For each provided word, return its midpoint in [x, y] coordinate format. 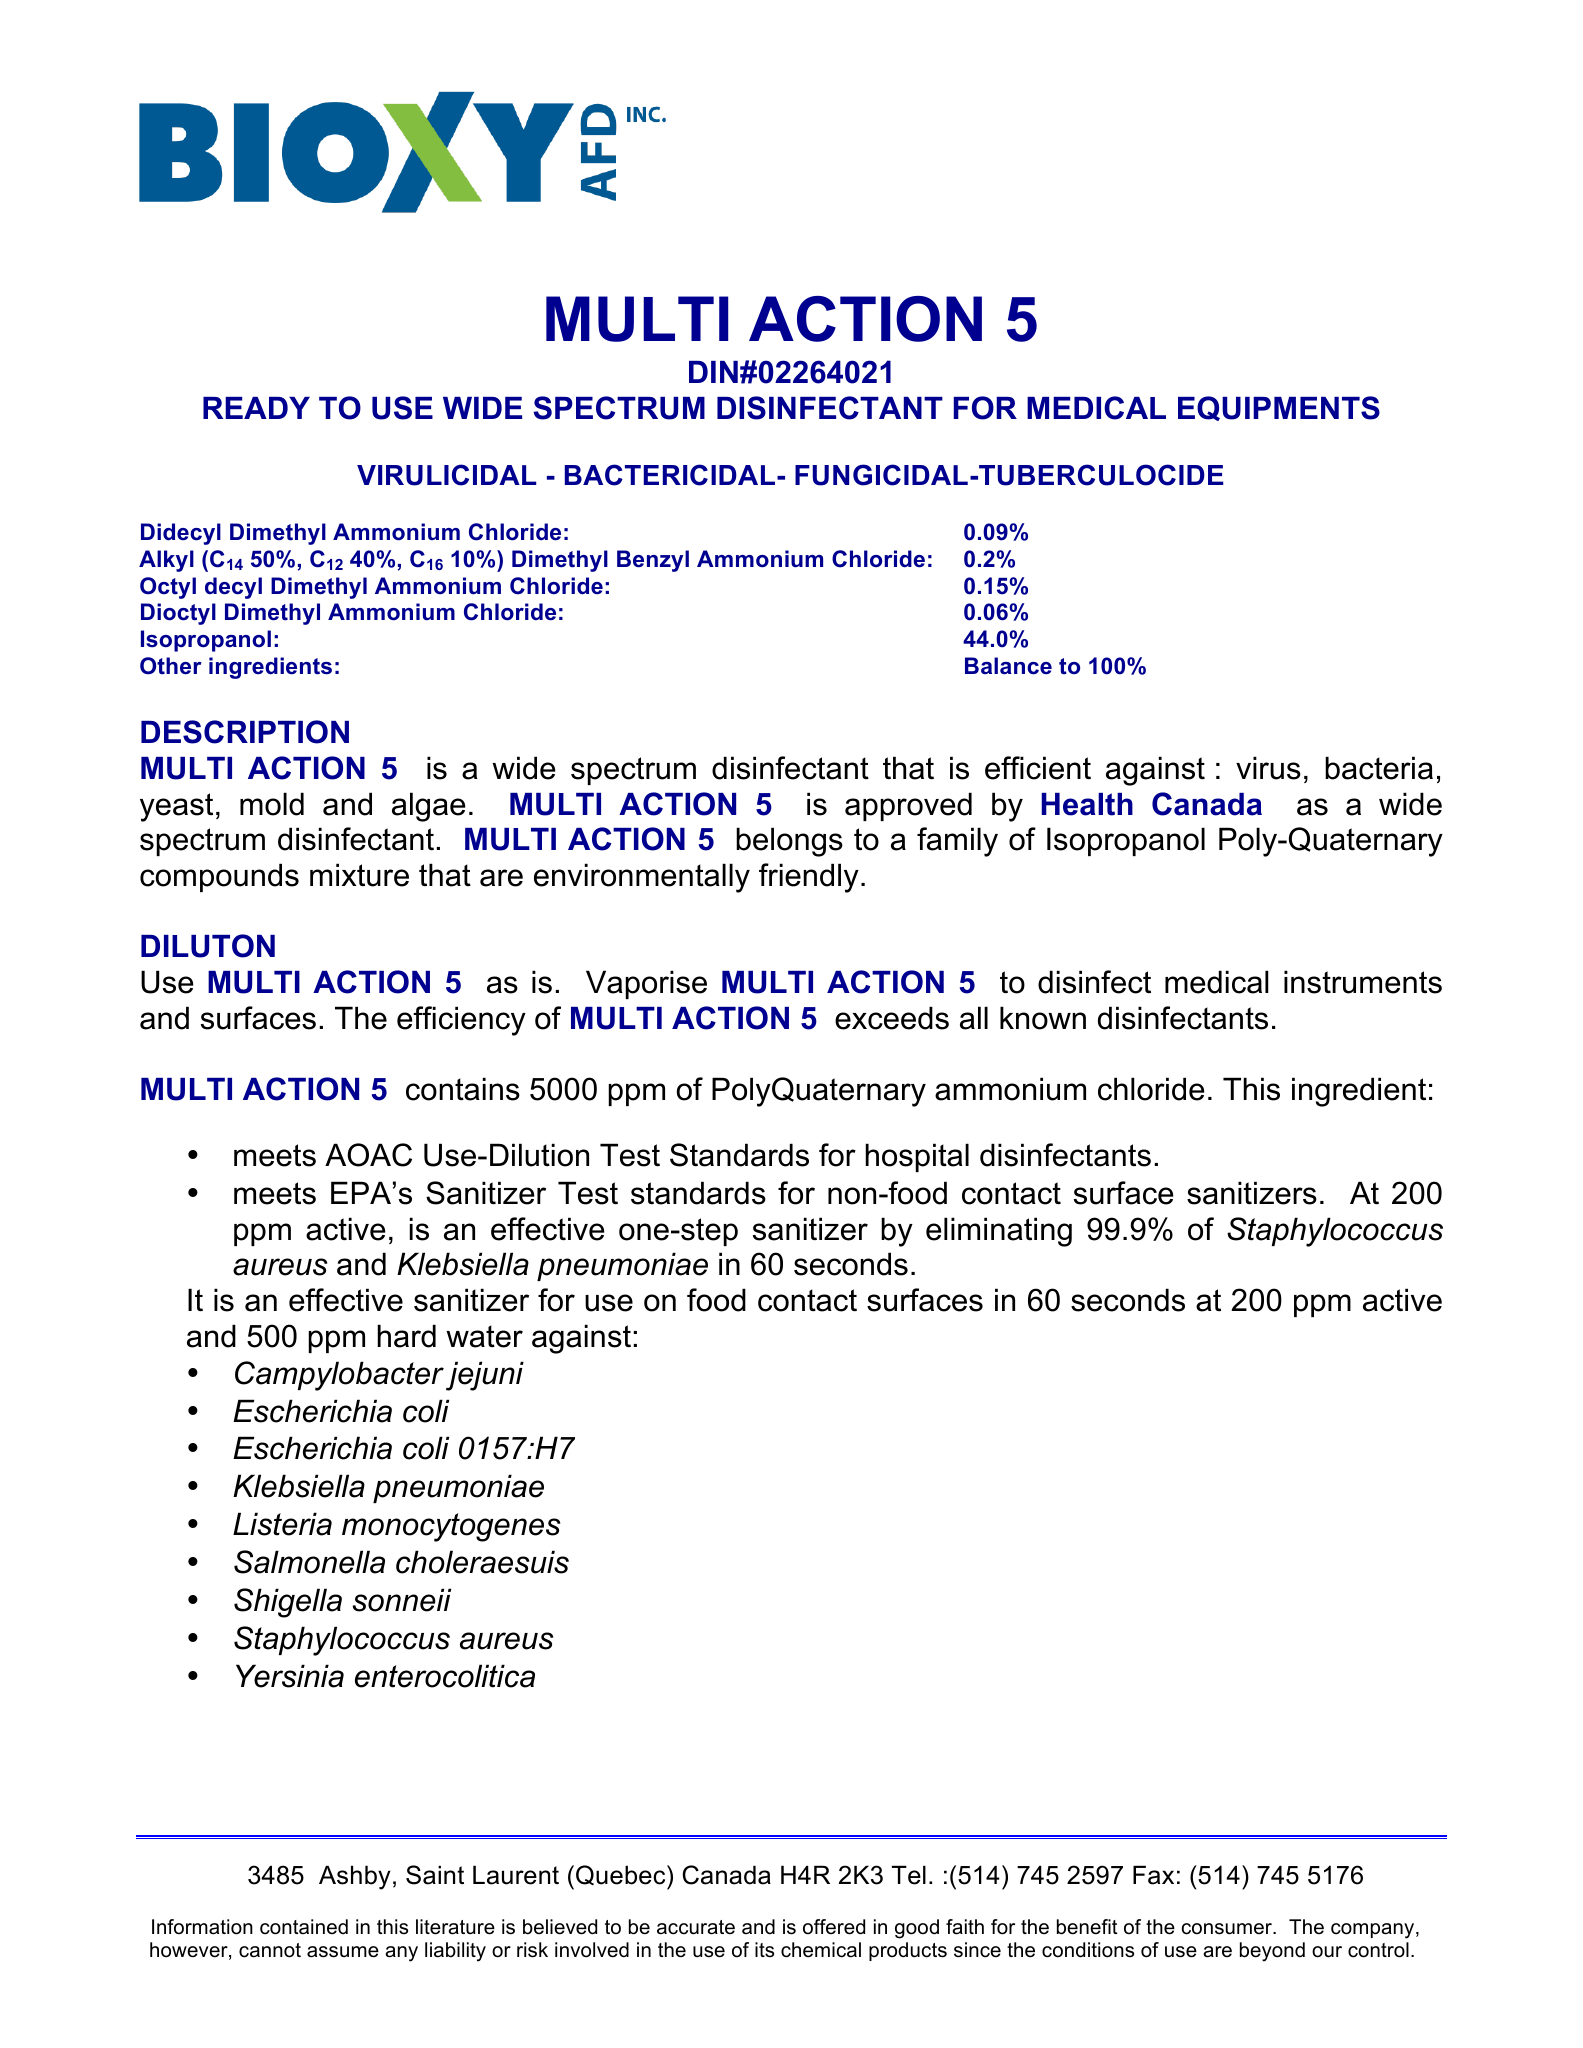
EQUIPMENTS [1279, 408]
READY [256, 408]
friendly [809, 878]
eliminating [999, 1232]
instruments [1363, 982]
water [484, 1336]
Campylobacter [339, 1376]
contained [304, 1927]
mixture [359, 875]
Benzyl [653, 561]
